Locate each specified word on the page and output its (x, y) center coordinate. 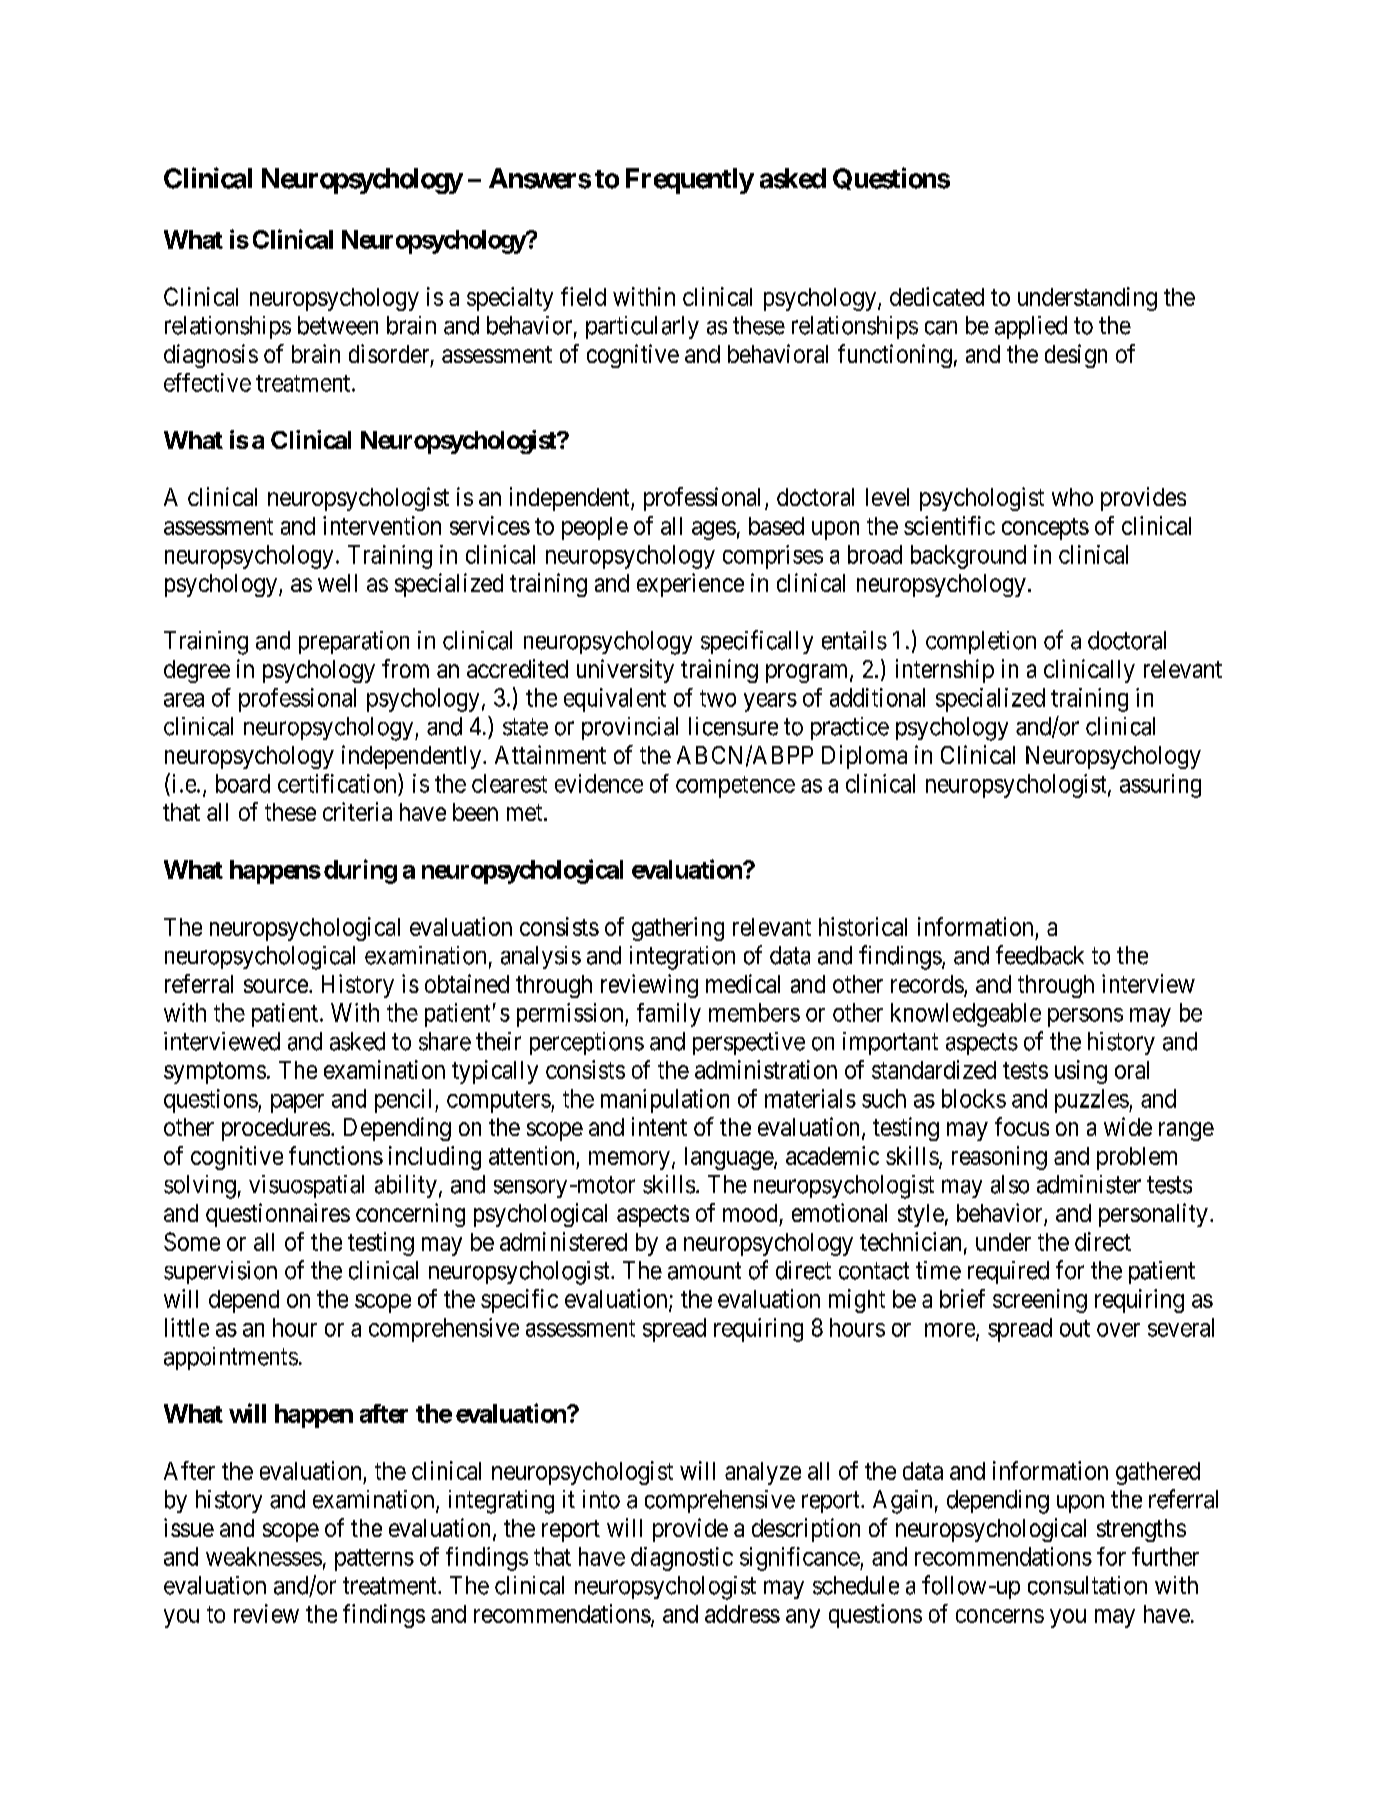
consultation (1087, 1585)
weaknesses (264, 1556)
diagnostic (682, 1559)
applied (1031, 327)
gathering (678, 929)
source (276, 986)
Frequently (690, 181)
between (338, 325)
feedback (1040, 955)
